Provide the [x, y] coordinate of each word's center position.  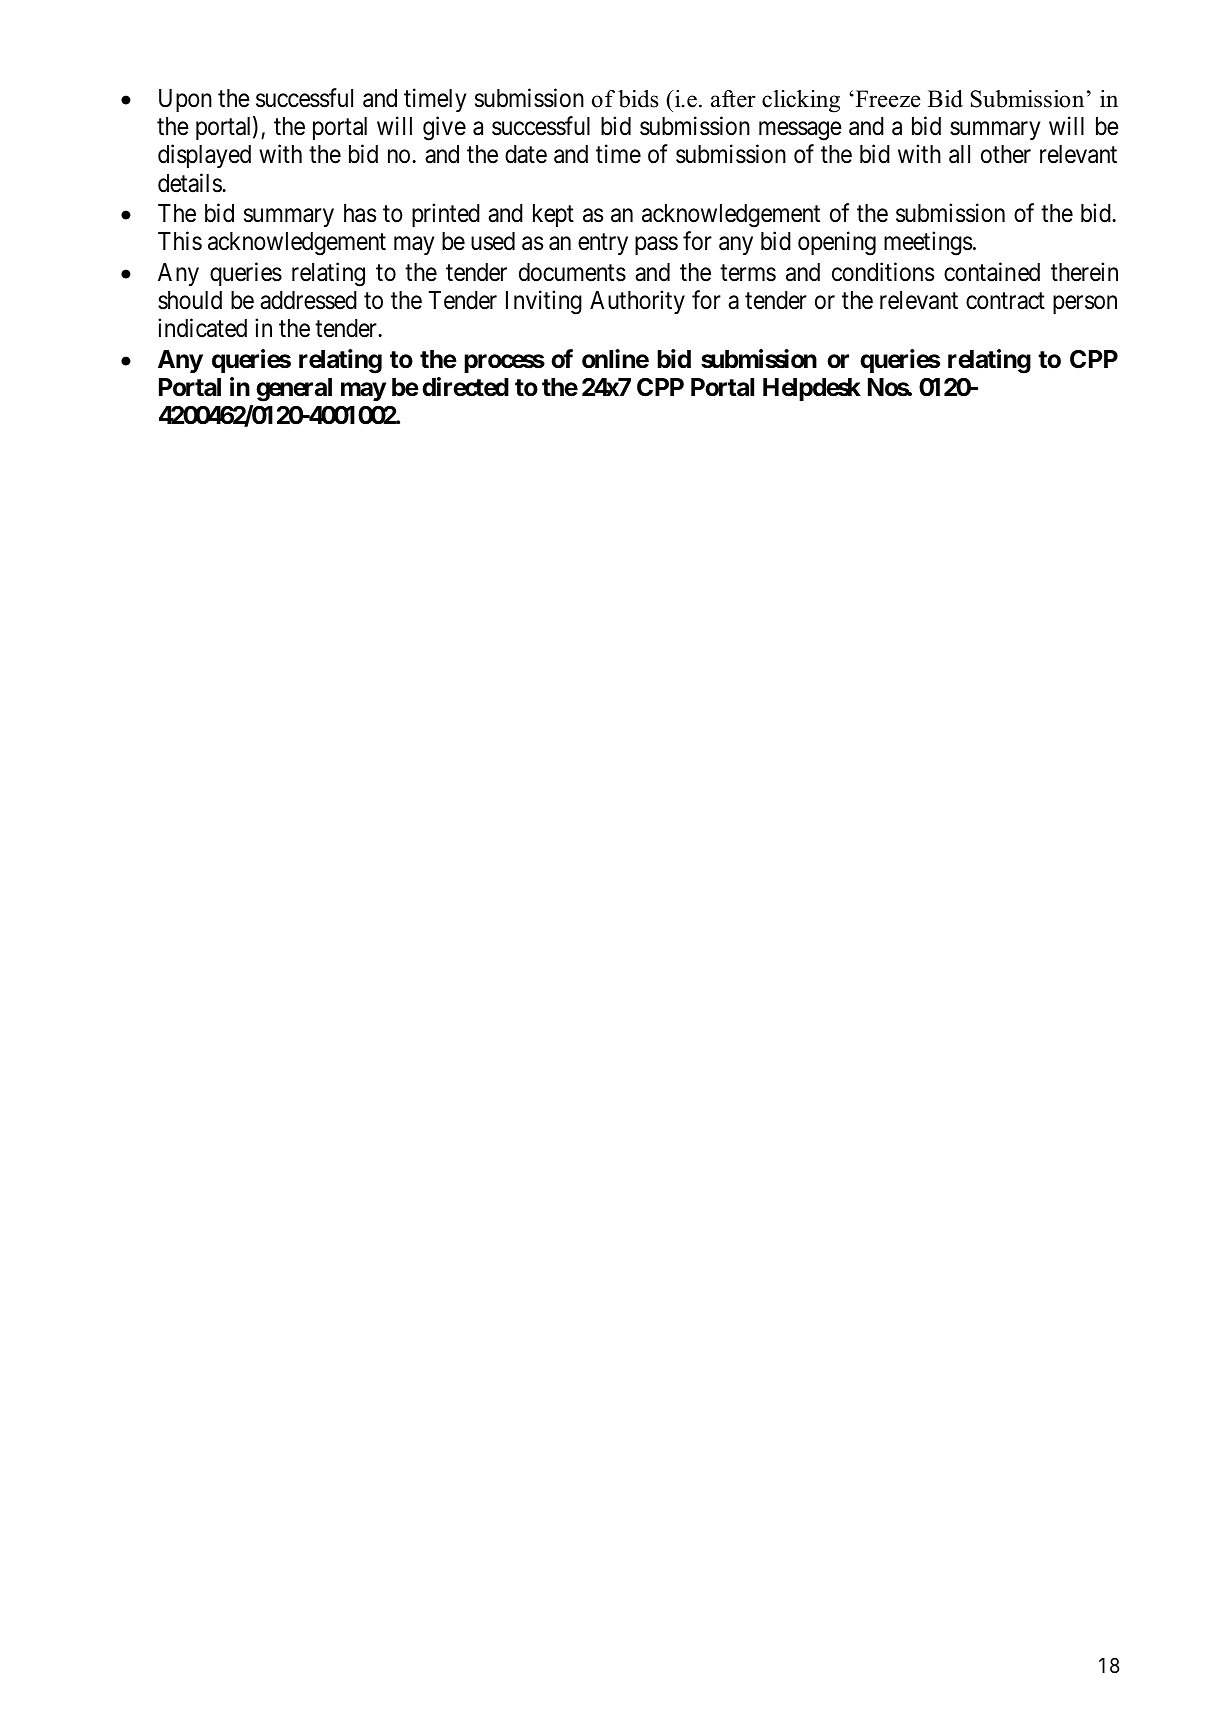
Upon [185, 100]
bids [638, 99]
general [294, 390]
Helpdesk [812, 389]
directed [465, 387]
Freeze [887, 99]
